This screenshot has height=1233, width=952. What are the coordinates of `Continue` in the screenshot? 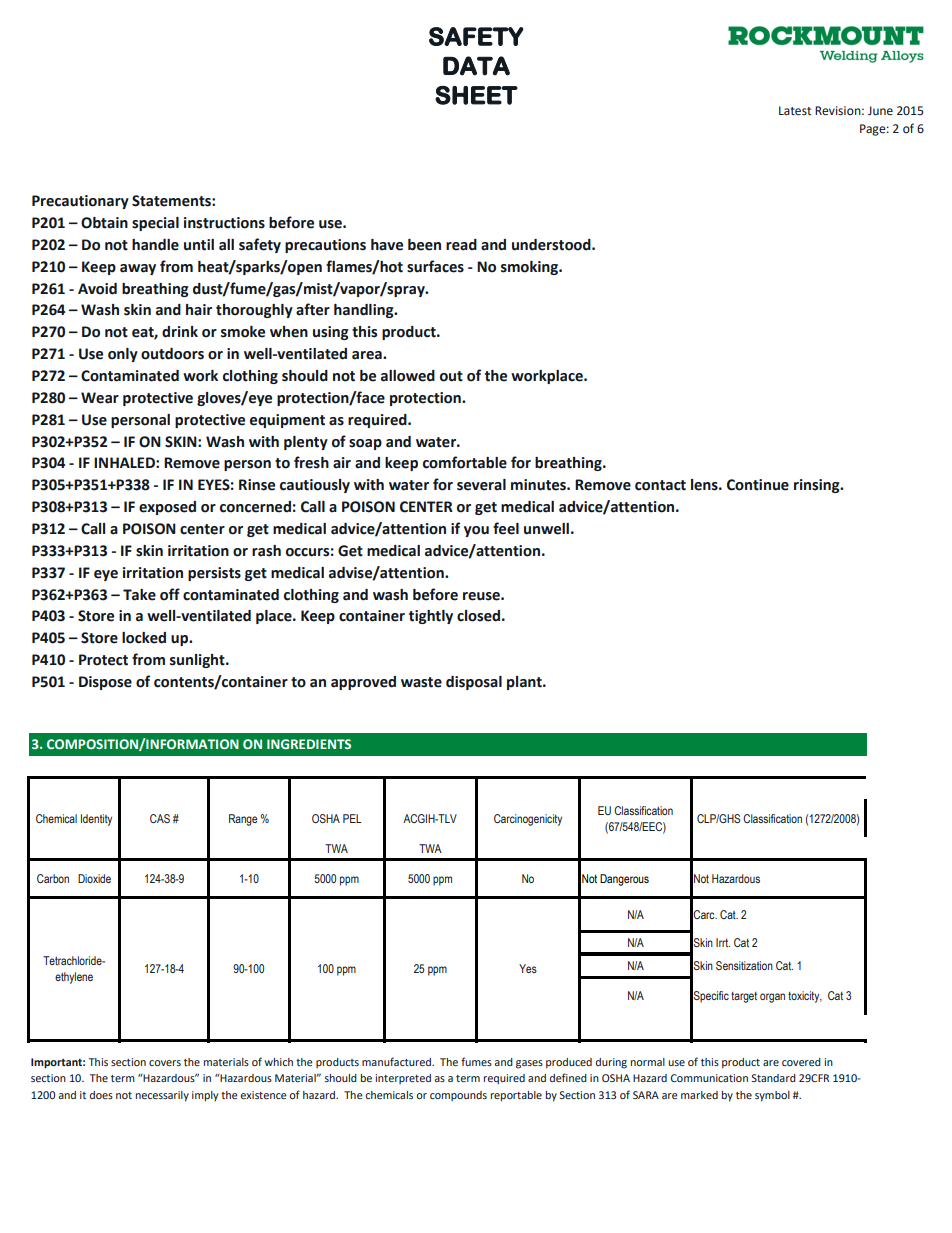 It's located at (758, 485).
